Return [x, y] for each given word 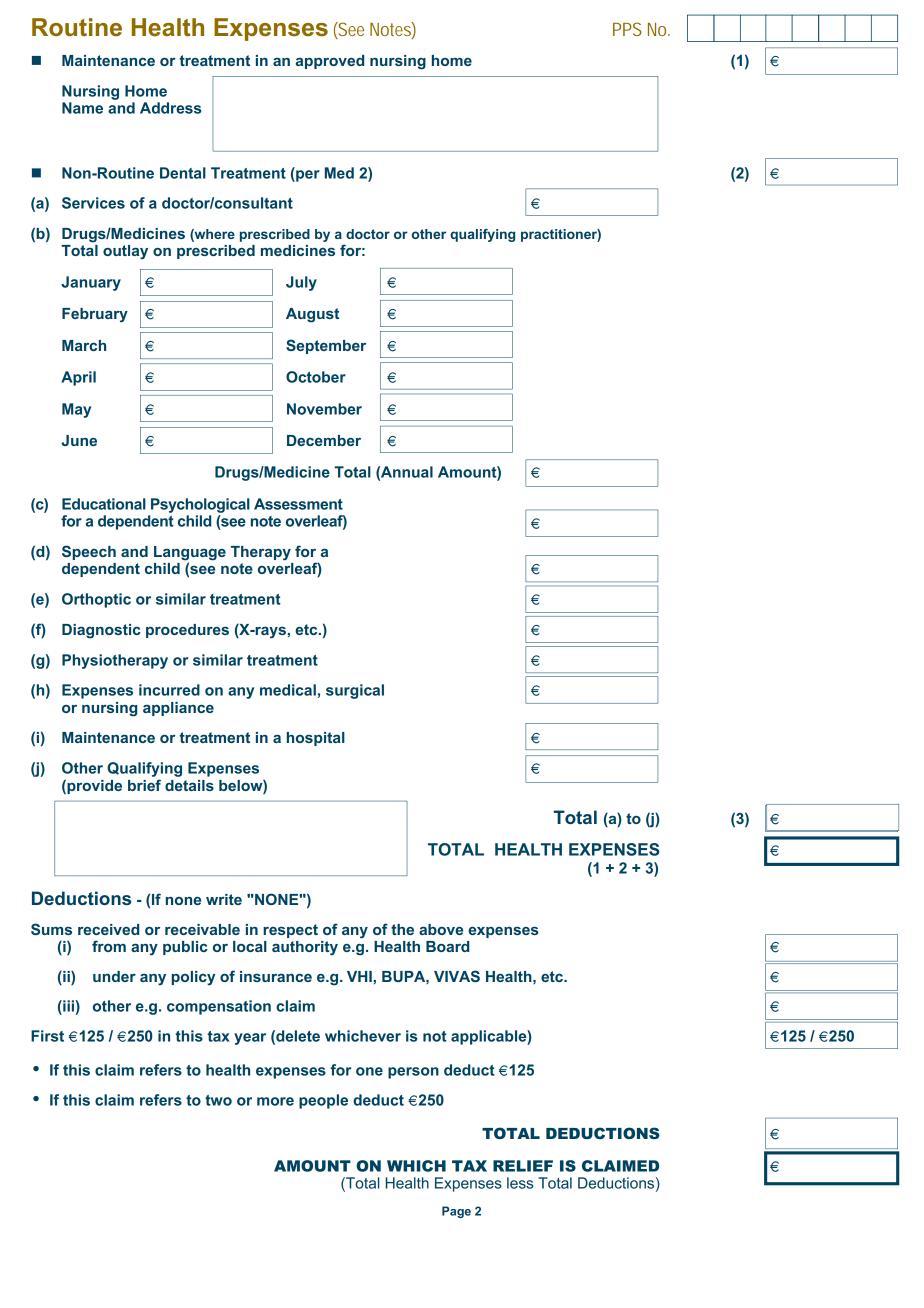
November [324, 409]
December [324, 440]
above [441, 929]
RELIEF [523, 1166]
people [323, 1101]
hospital [316, 739]
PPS [627, 29]
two [218, 1100]
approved [330, 62]
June [79, 440]
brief [144, 785]
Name [82, 108]
